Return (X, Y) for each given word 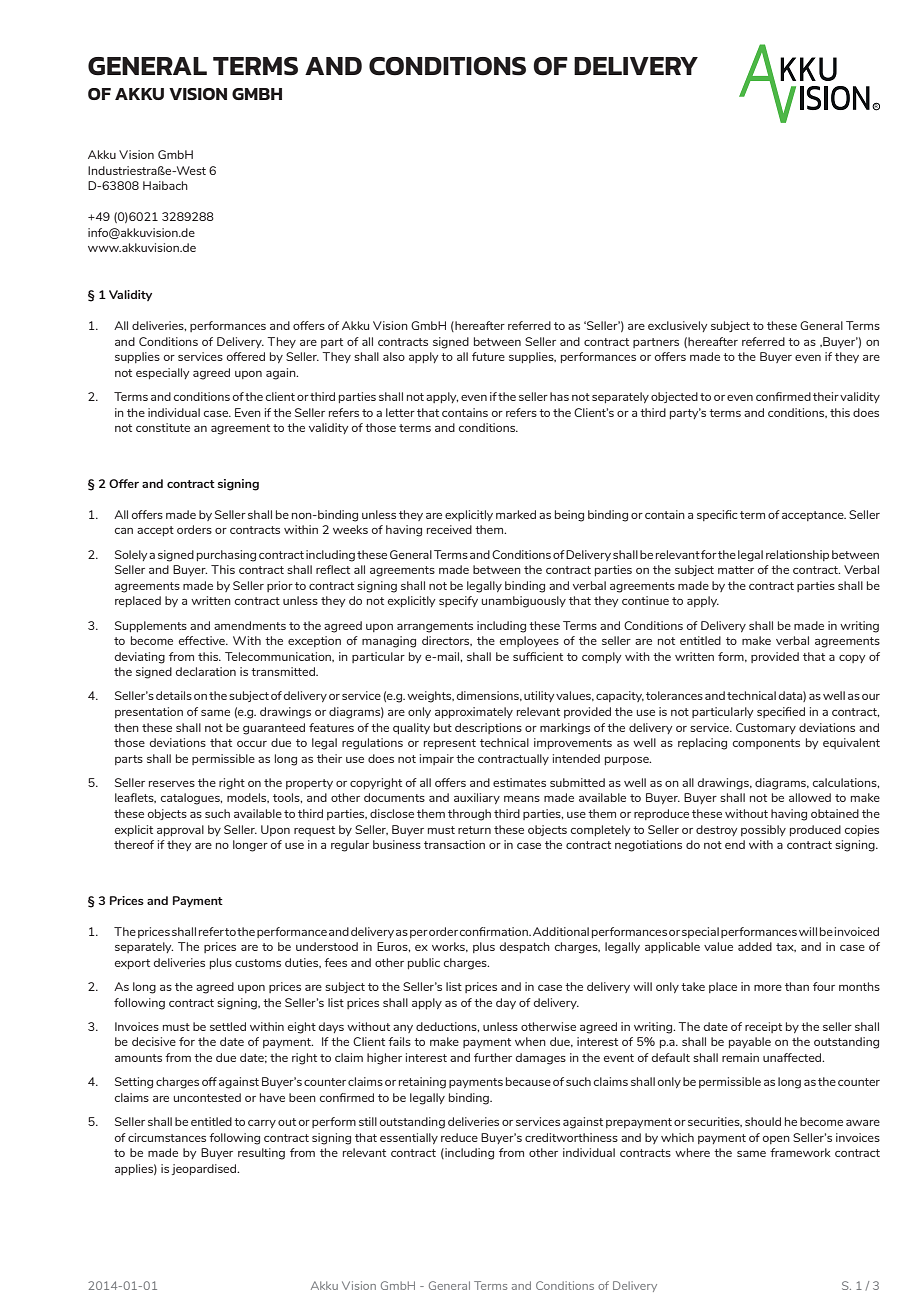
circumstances (167, 1137)
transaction (454, 844)
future (488, 356)
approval (180, 830)
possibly (763, 830)
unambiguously (524, 602)
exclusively (678, 326)
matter (736, 570)
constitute (163, 427)
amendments (250, 625)
